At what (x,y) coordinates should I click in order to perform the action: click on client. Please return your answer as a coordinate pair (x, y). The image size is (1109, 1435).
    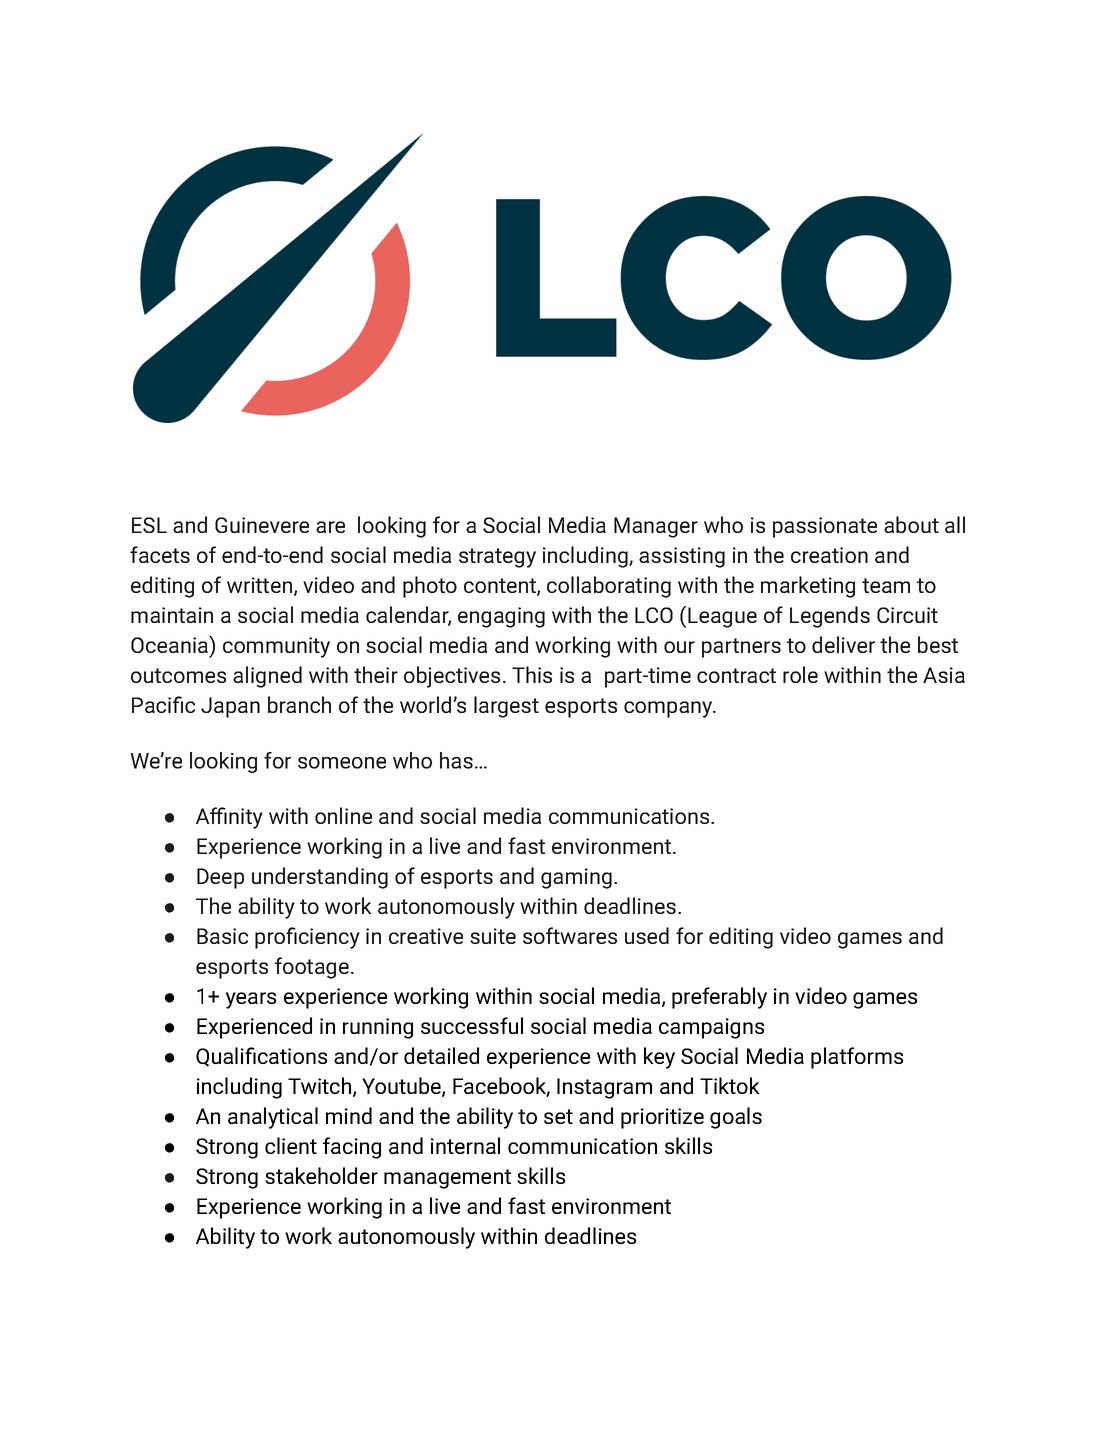
    Looking at the image, I should click on (291, 1145).
